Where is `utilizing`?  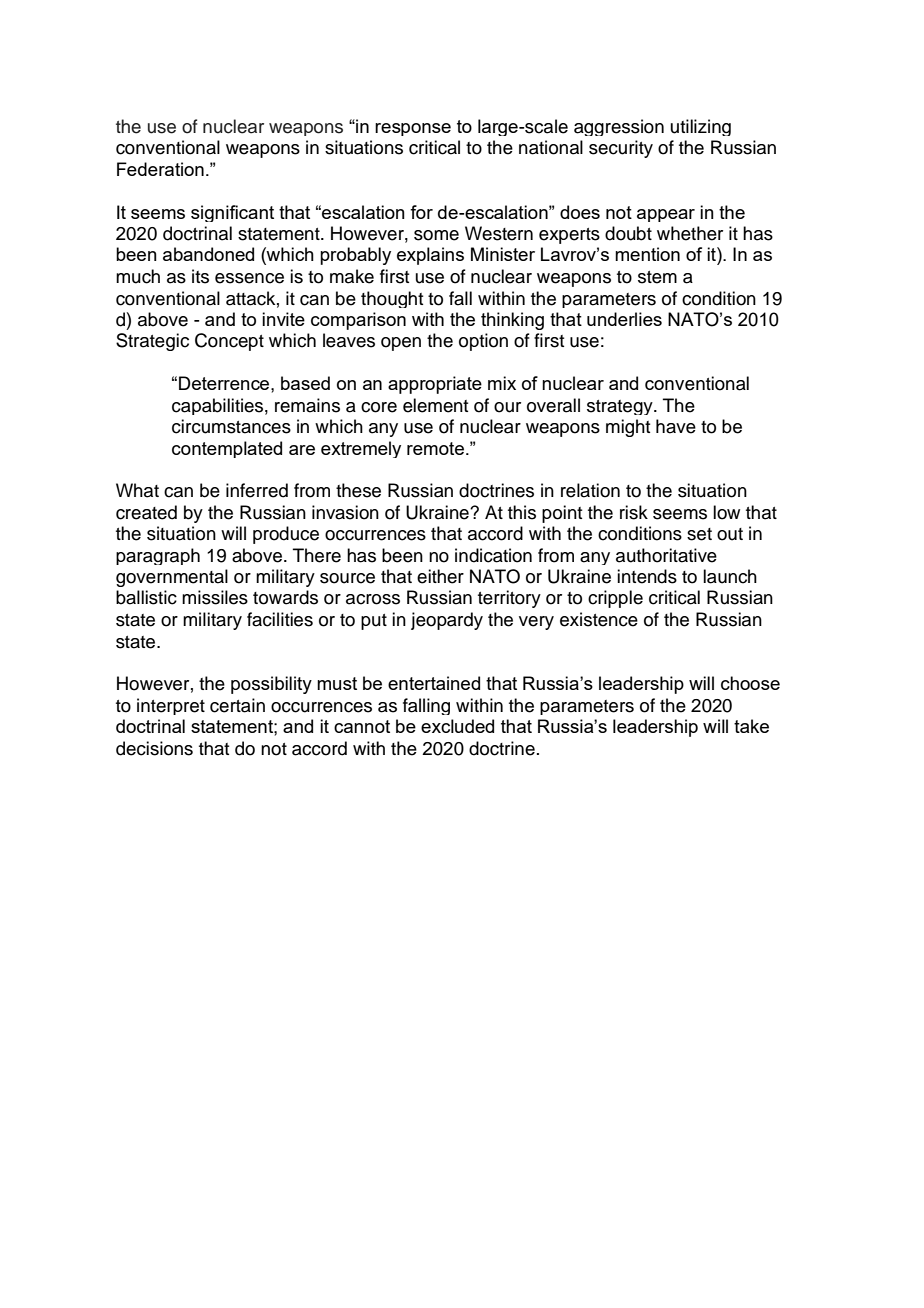 utilizing is located at coordinates (701, 127).
